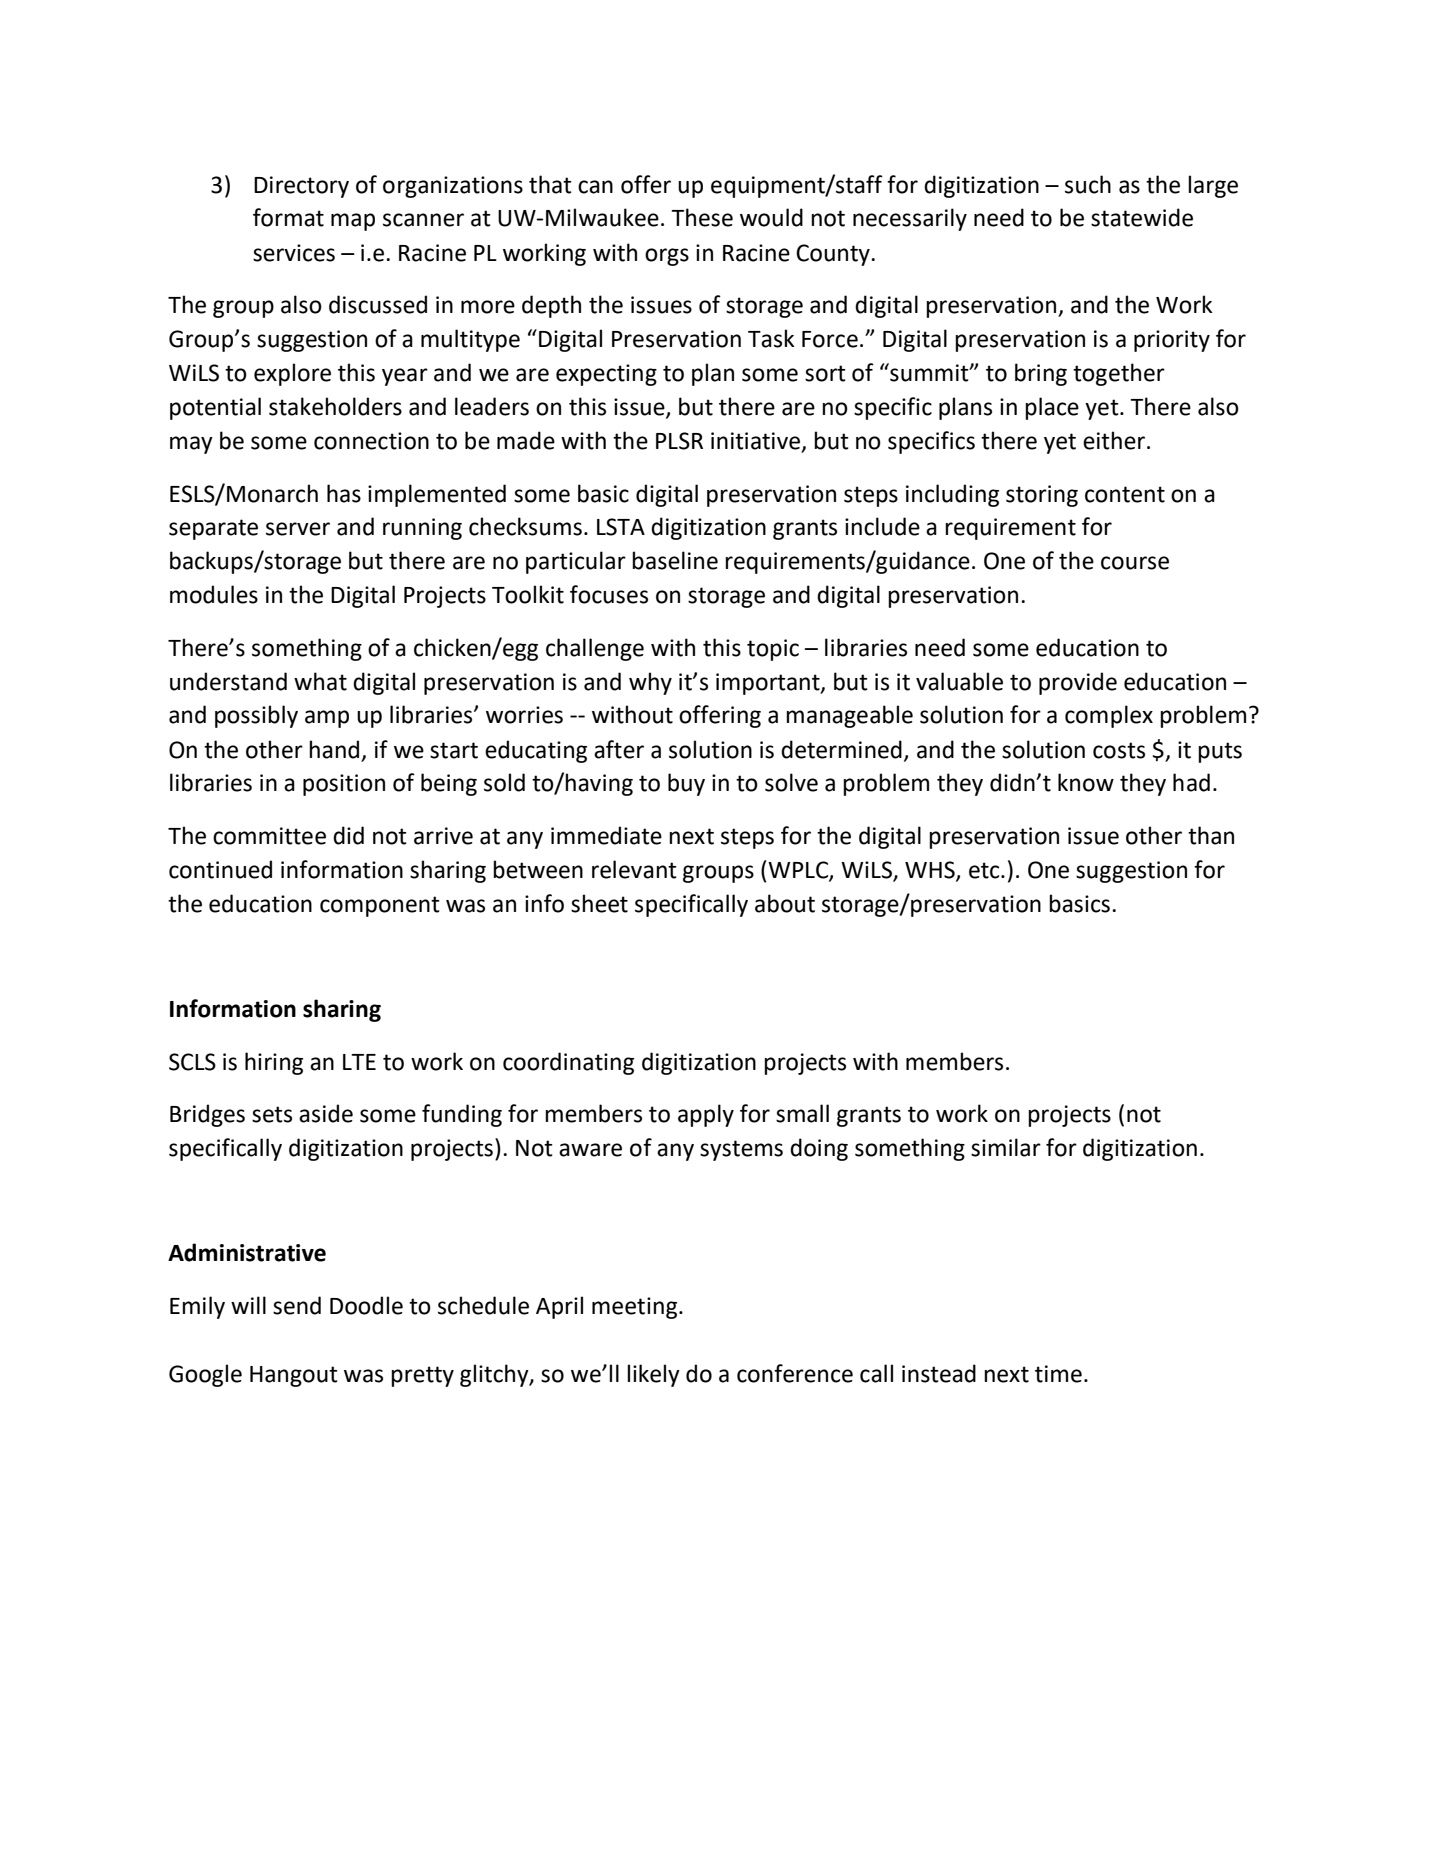 The width and height of the page is (1432, 1853). I want to click on component, so click(380, 906).
